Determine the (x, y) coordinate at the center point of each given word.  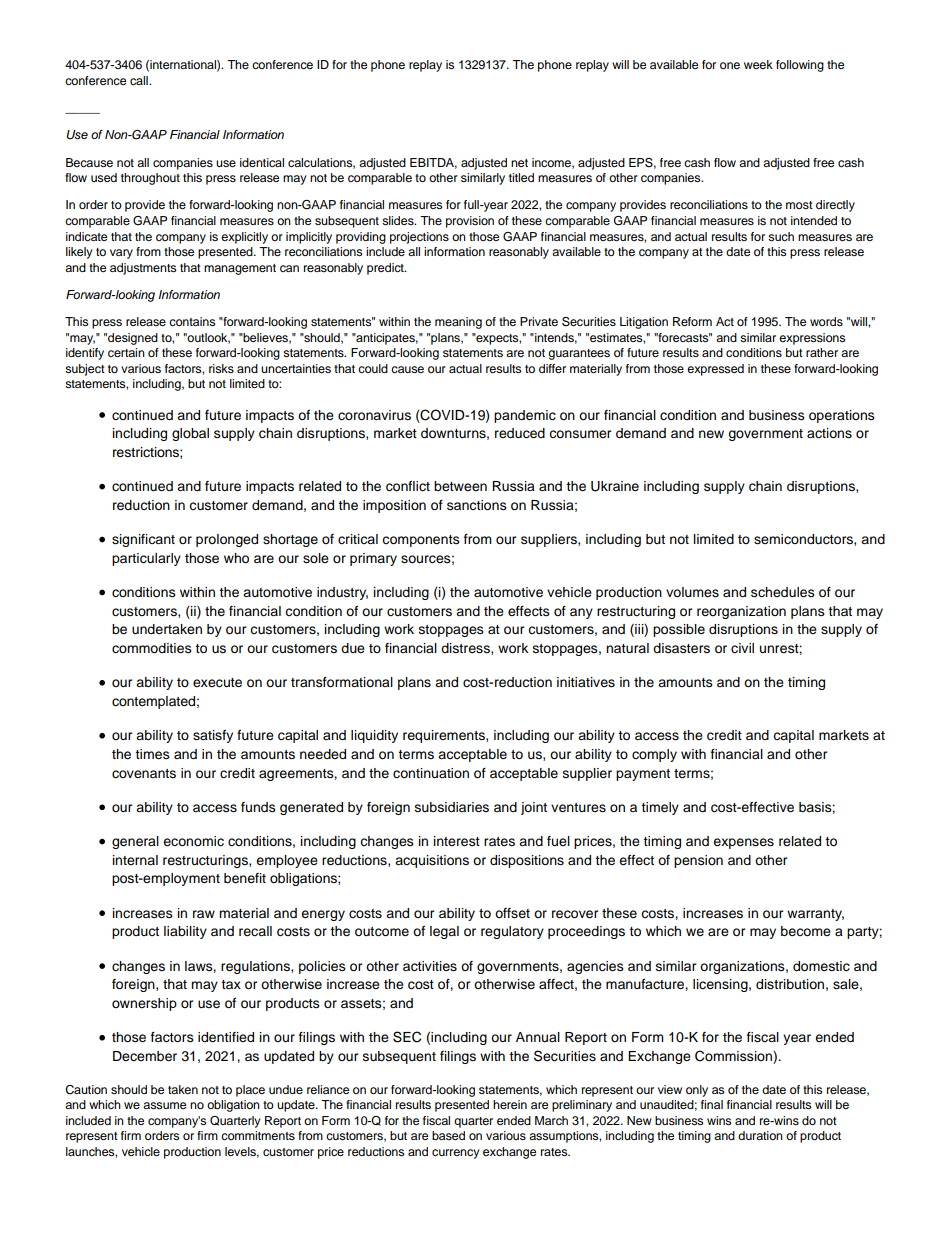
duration (760, 1135)
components (421, 541)
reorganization (741, 612)
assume (164, 1105)
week (758, 64)
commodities (152, 648)
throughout (150, 179)
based (448, 1135)
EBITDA (433, 163)
